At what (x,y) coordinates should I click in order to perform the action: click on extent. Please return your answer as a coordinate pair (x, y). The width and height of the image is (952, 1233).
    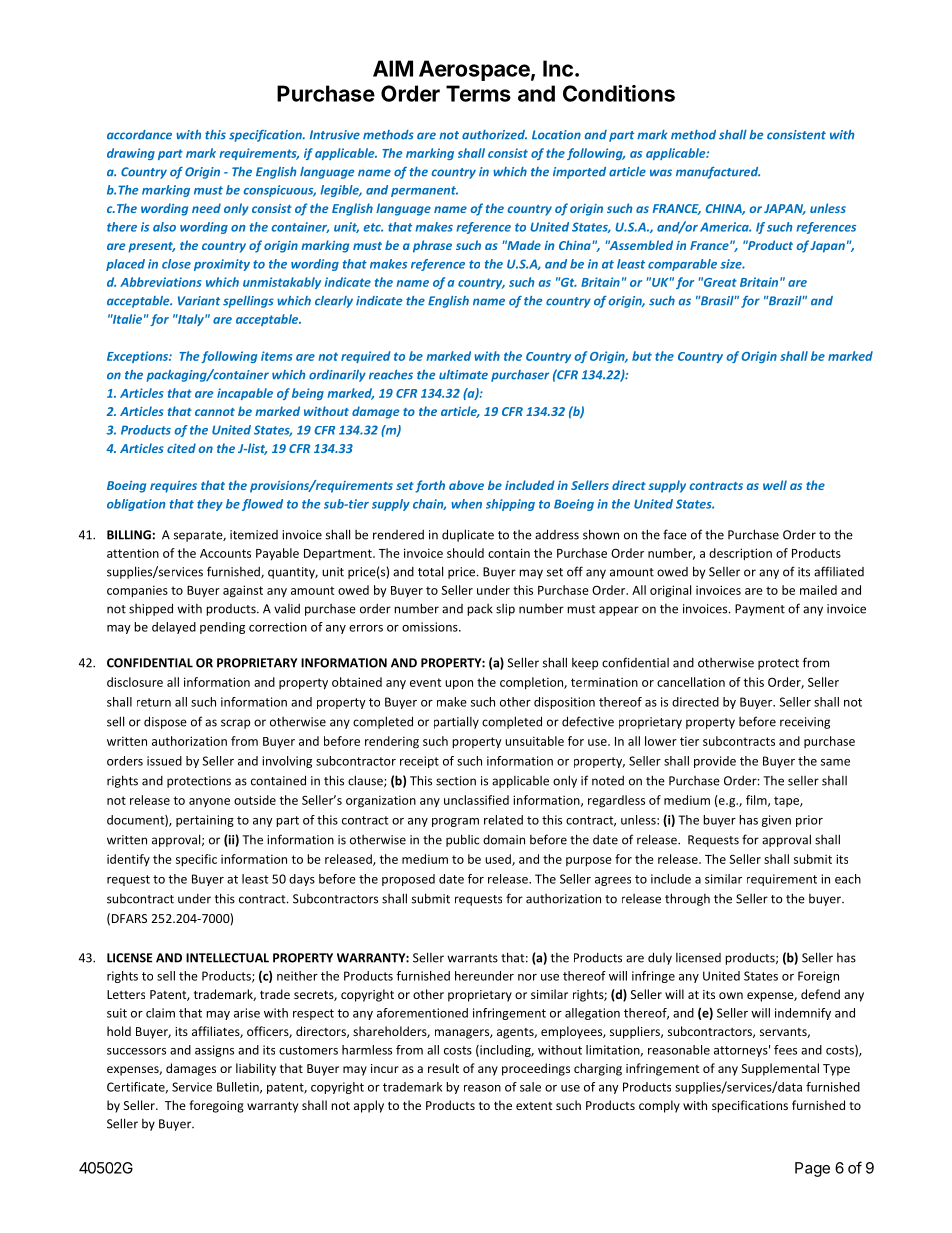
    Looking at the image, I should click on (534, 1106).
